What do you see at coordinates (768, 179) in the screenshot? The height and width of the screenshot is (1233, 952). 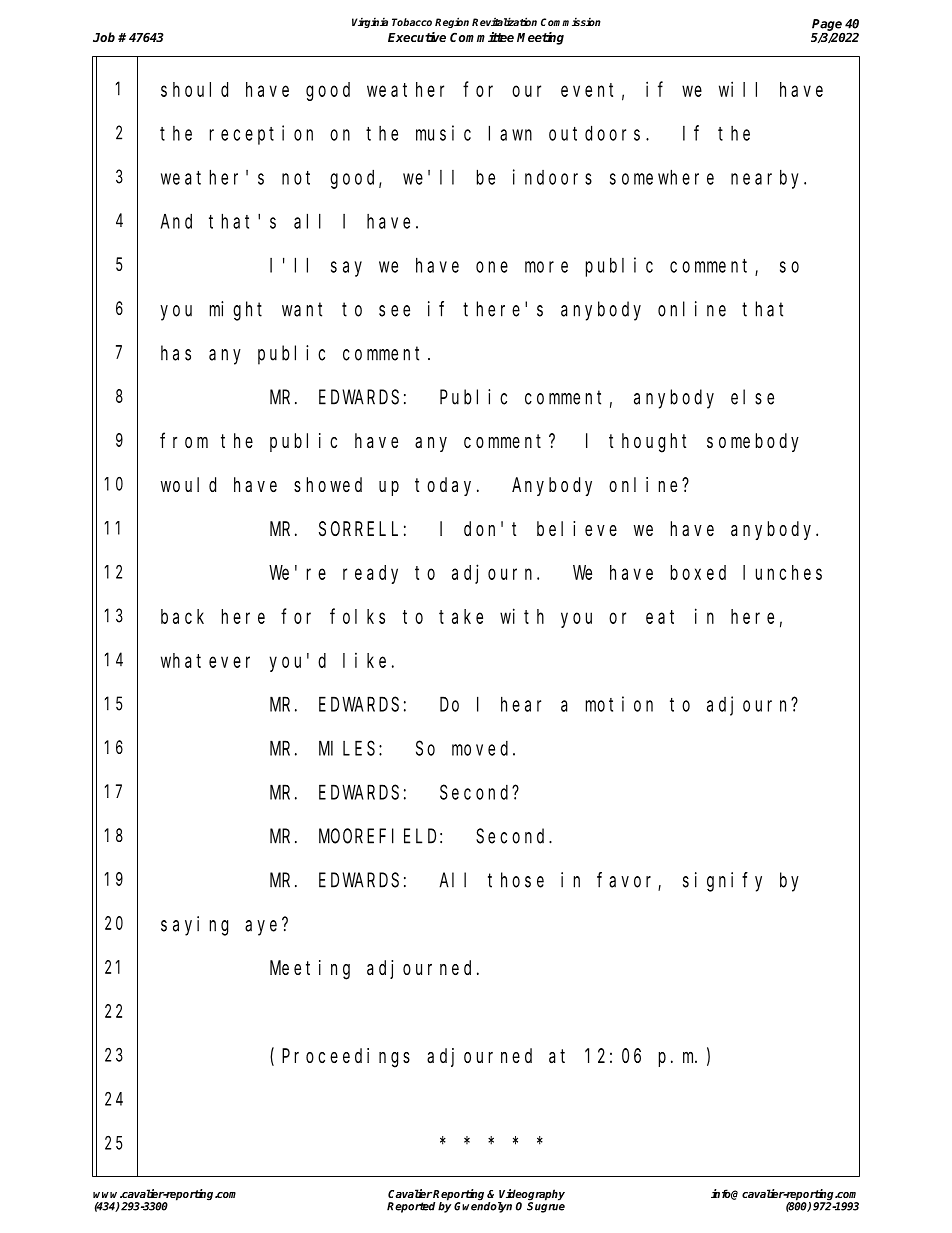 I see `nearby` at bounding box center [768, 179].
